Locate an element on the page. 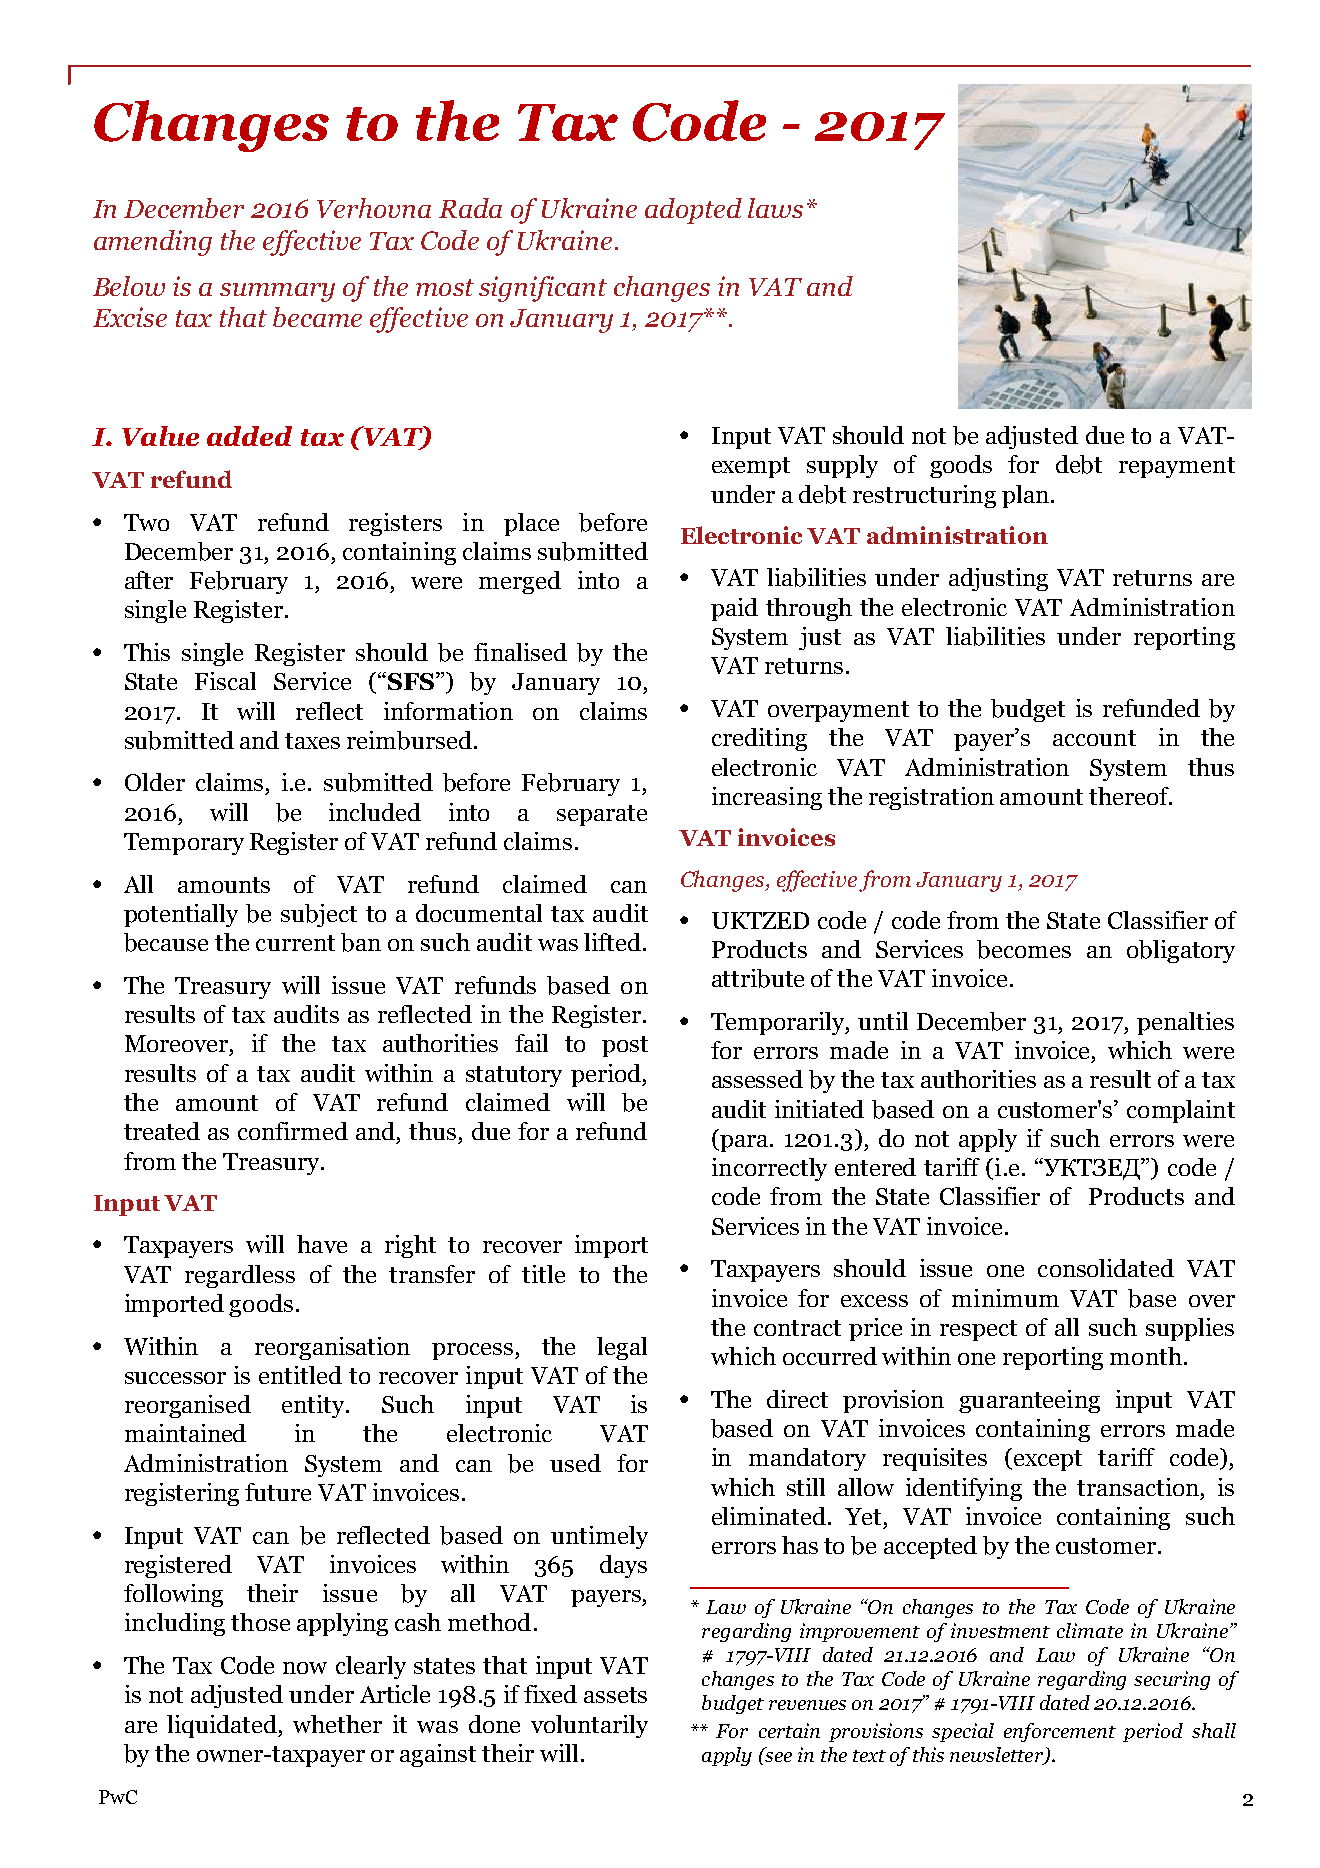  lifted is located at coordinates (612, 942).
